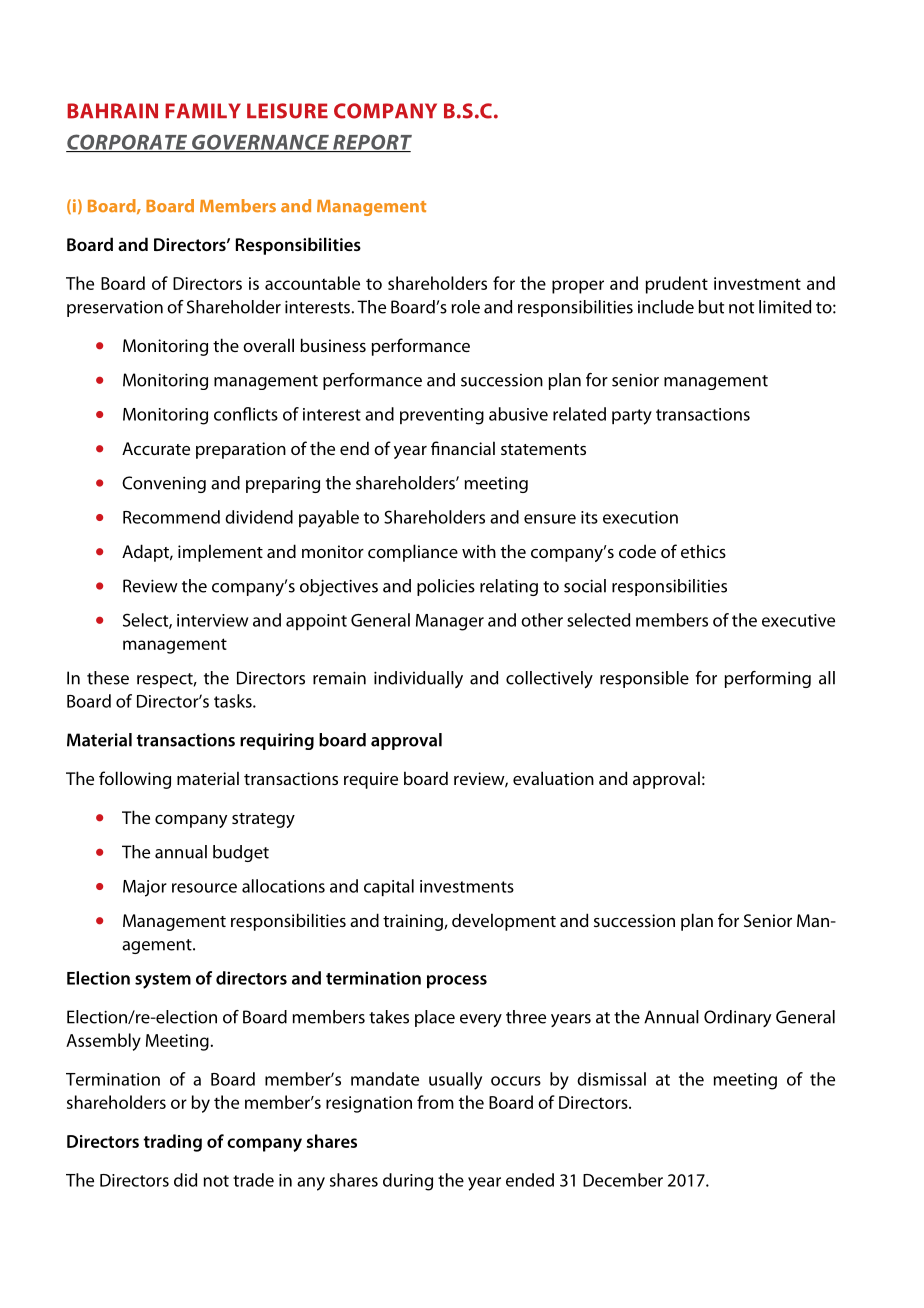 Image resolution: width=924 pixels, height=1308 pixels. I want to click on implement, so click(220, 553).
